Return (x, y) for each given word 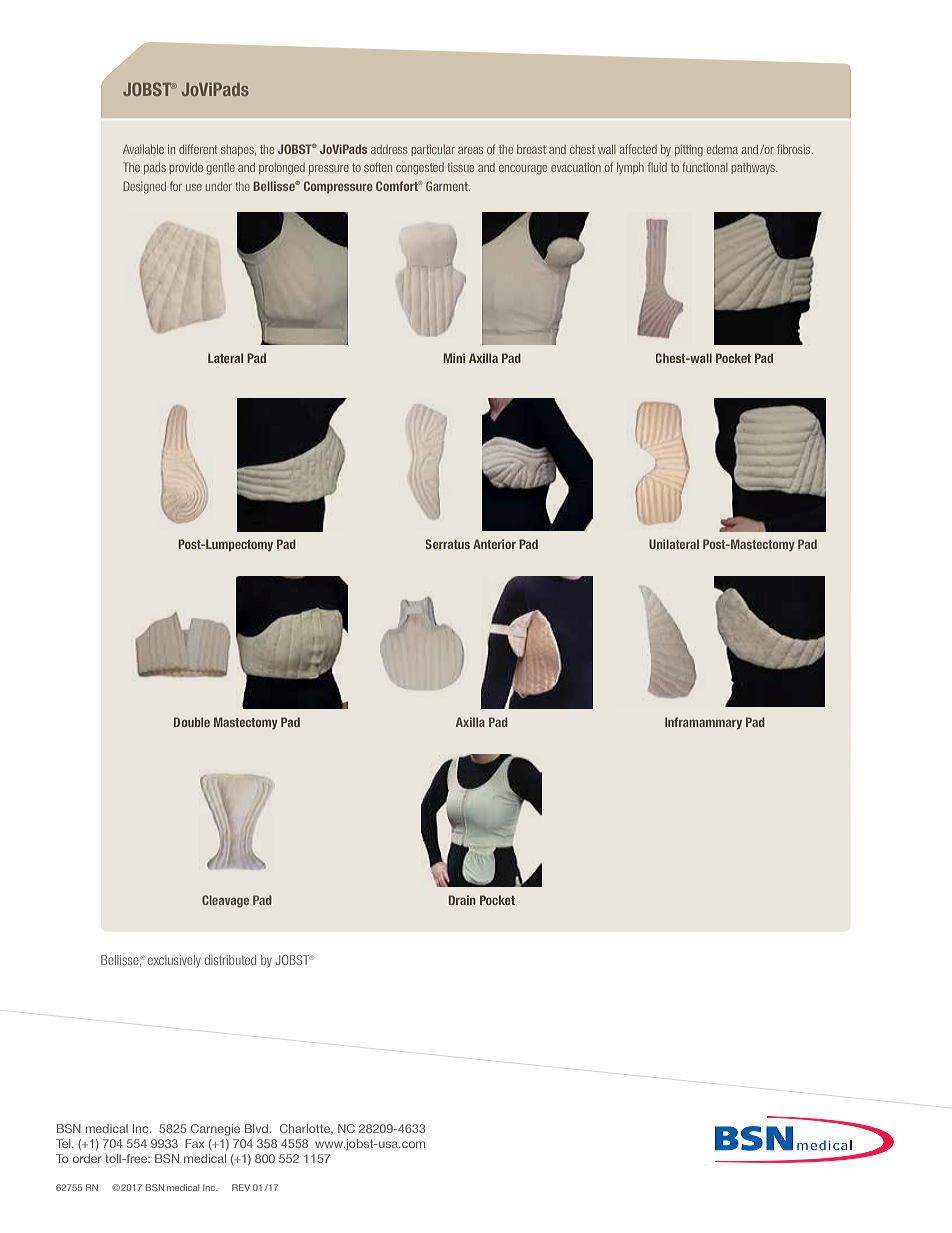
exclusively (174, 961)
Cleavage (225, 901)
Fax (195, 1143)
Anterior (494, 544)
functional (704, 167)
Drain (462, 900)
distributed (230, 960)
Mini (454, 358)
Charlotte (306, 1129)
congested (420, 169)
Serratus (448, 544)
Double (192, 722)
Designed (145, 187)
